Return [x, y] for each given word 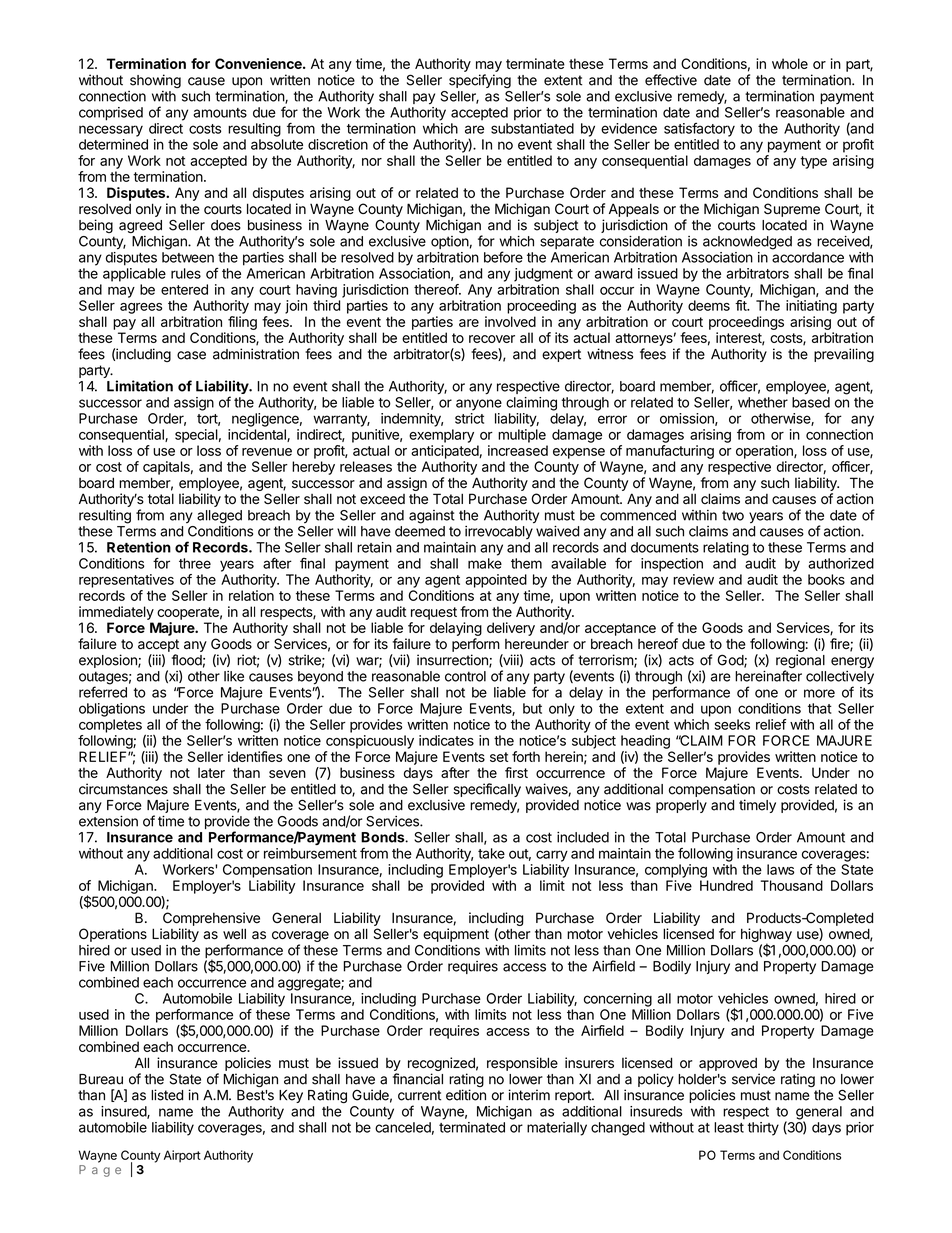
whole [790, 63]
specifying [480, 81]
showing [155, 81]
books [826, 579]
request [434, 613]
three [195, 563]
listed [167, 1095]
